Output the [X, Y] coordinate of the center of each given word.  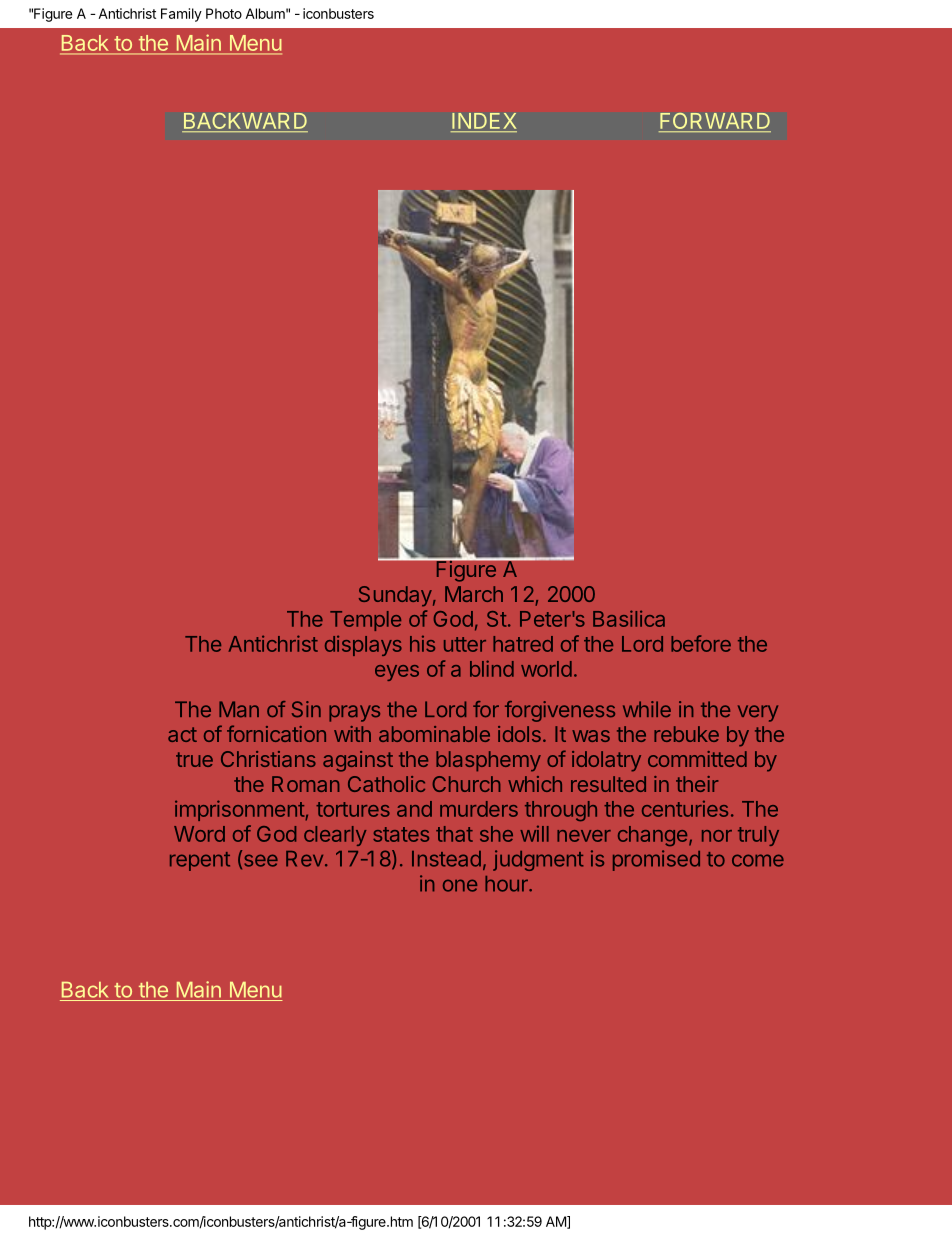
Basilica [629, 618]
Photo [224, 13]
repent [200, 861]
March [474, 594]
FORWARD [715, 122]
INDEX [484, 121]
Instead [446, 859]
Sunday [395, 596]
